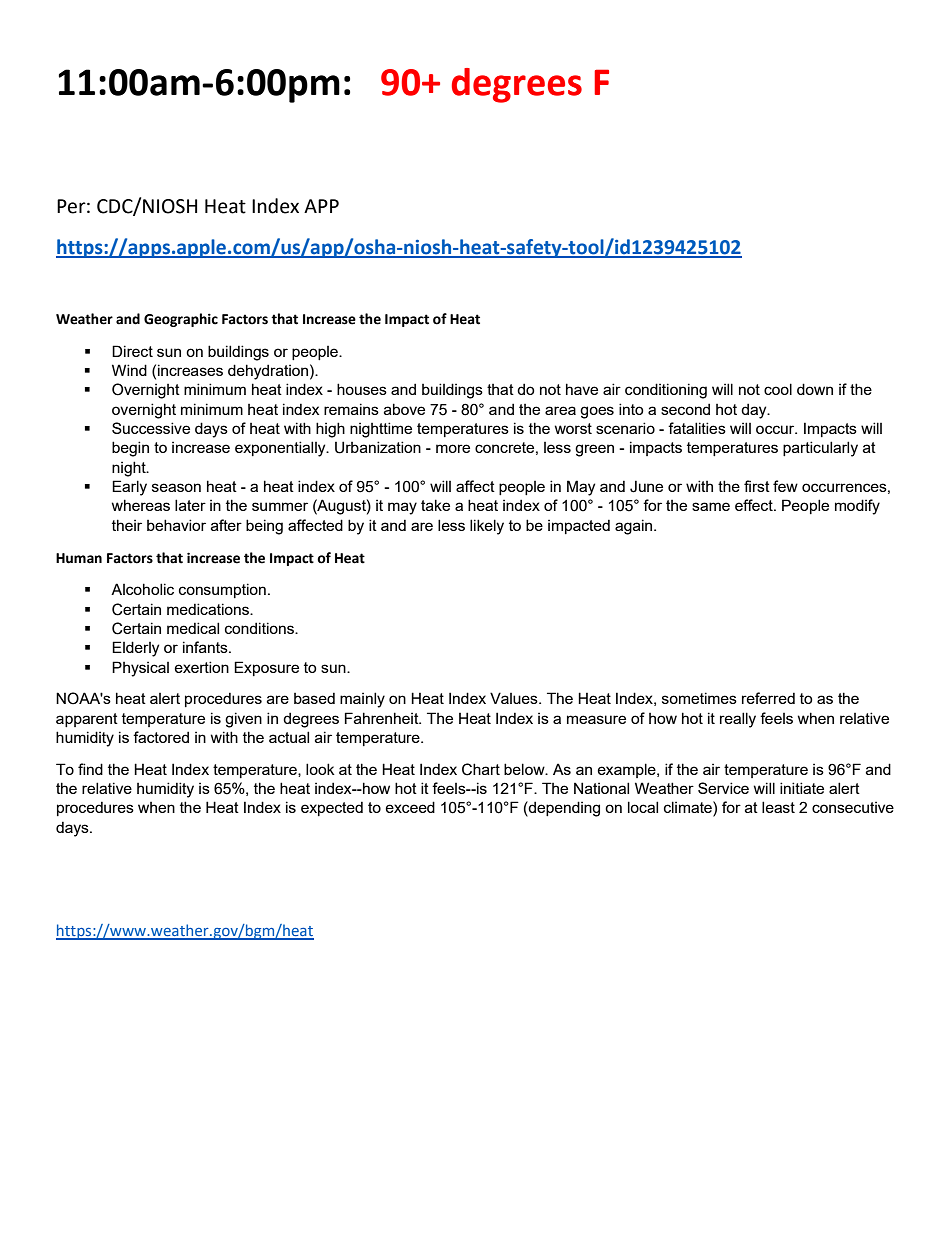 This page has height=1233, width=952. What do you see at coordinates (176, 487) in the page?
I see `season` at bounding box center [176, 487].
